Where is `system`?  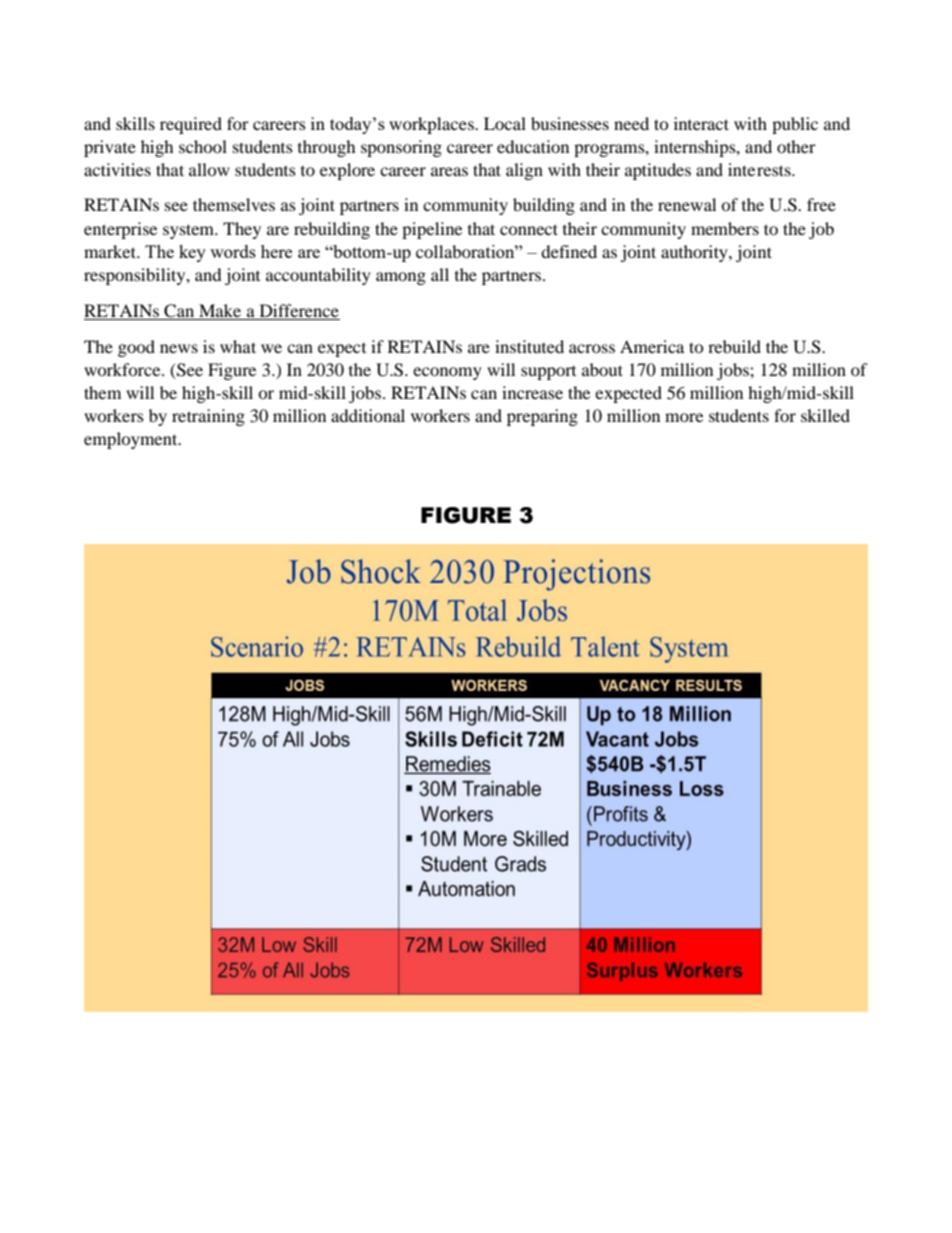 system is located at coordinates (190, 231).
